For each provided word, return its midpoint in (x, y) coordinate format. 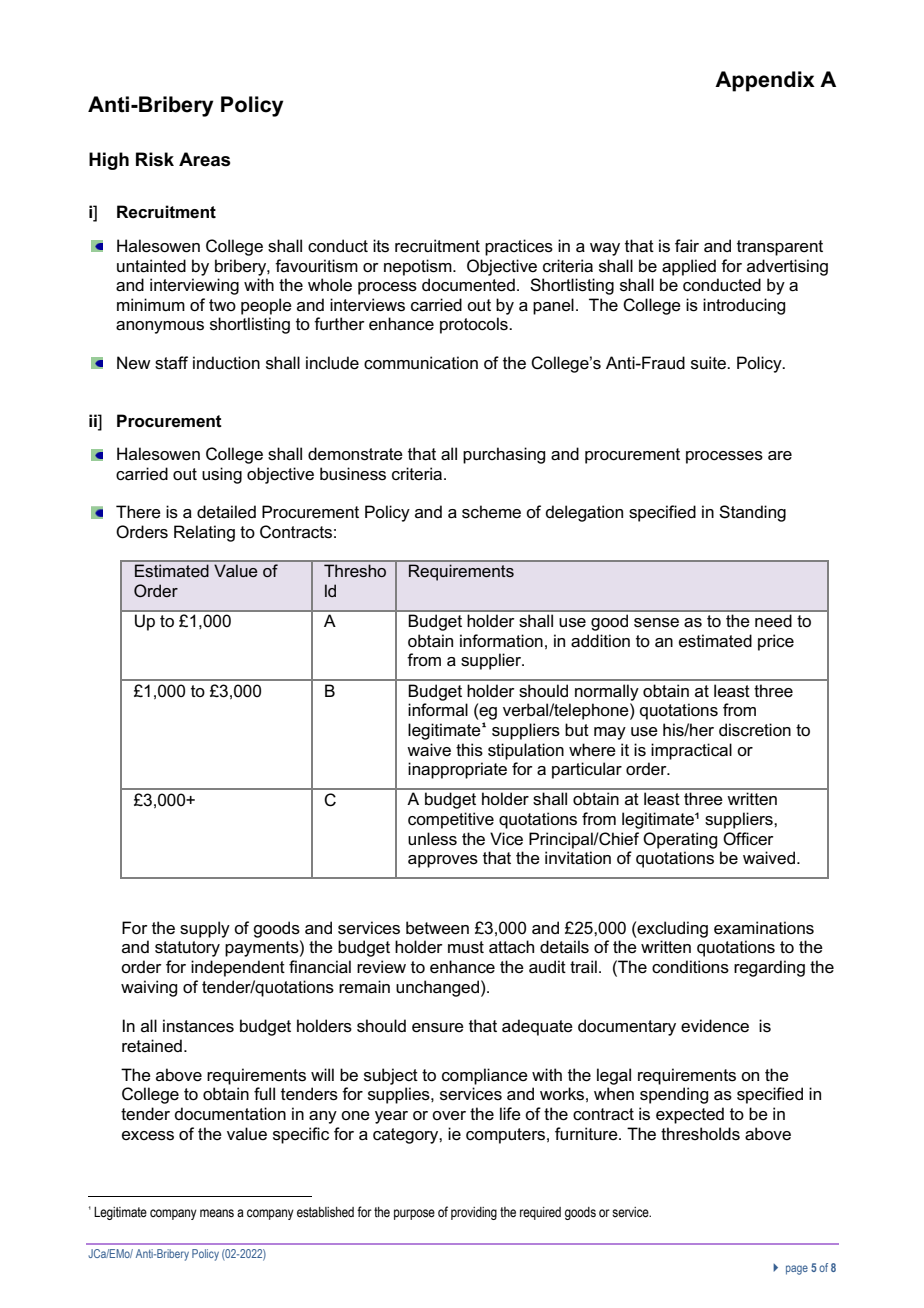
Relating (204, 533)
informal (438, 709)
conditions (690, 967)
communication (421, 363)
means (217, 1213)
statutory (187, 949)
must (466, 947)
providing (474, 1213)
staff (171, 363)
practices (519, 247)
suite (709, 363)
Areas (204, 159)
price (776, 642)
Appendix (765, 81)
